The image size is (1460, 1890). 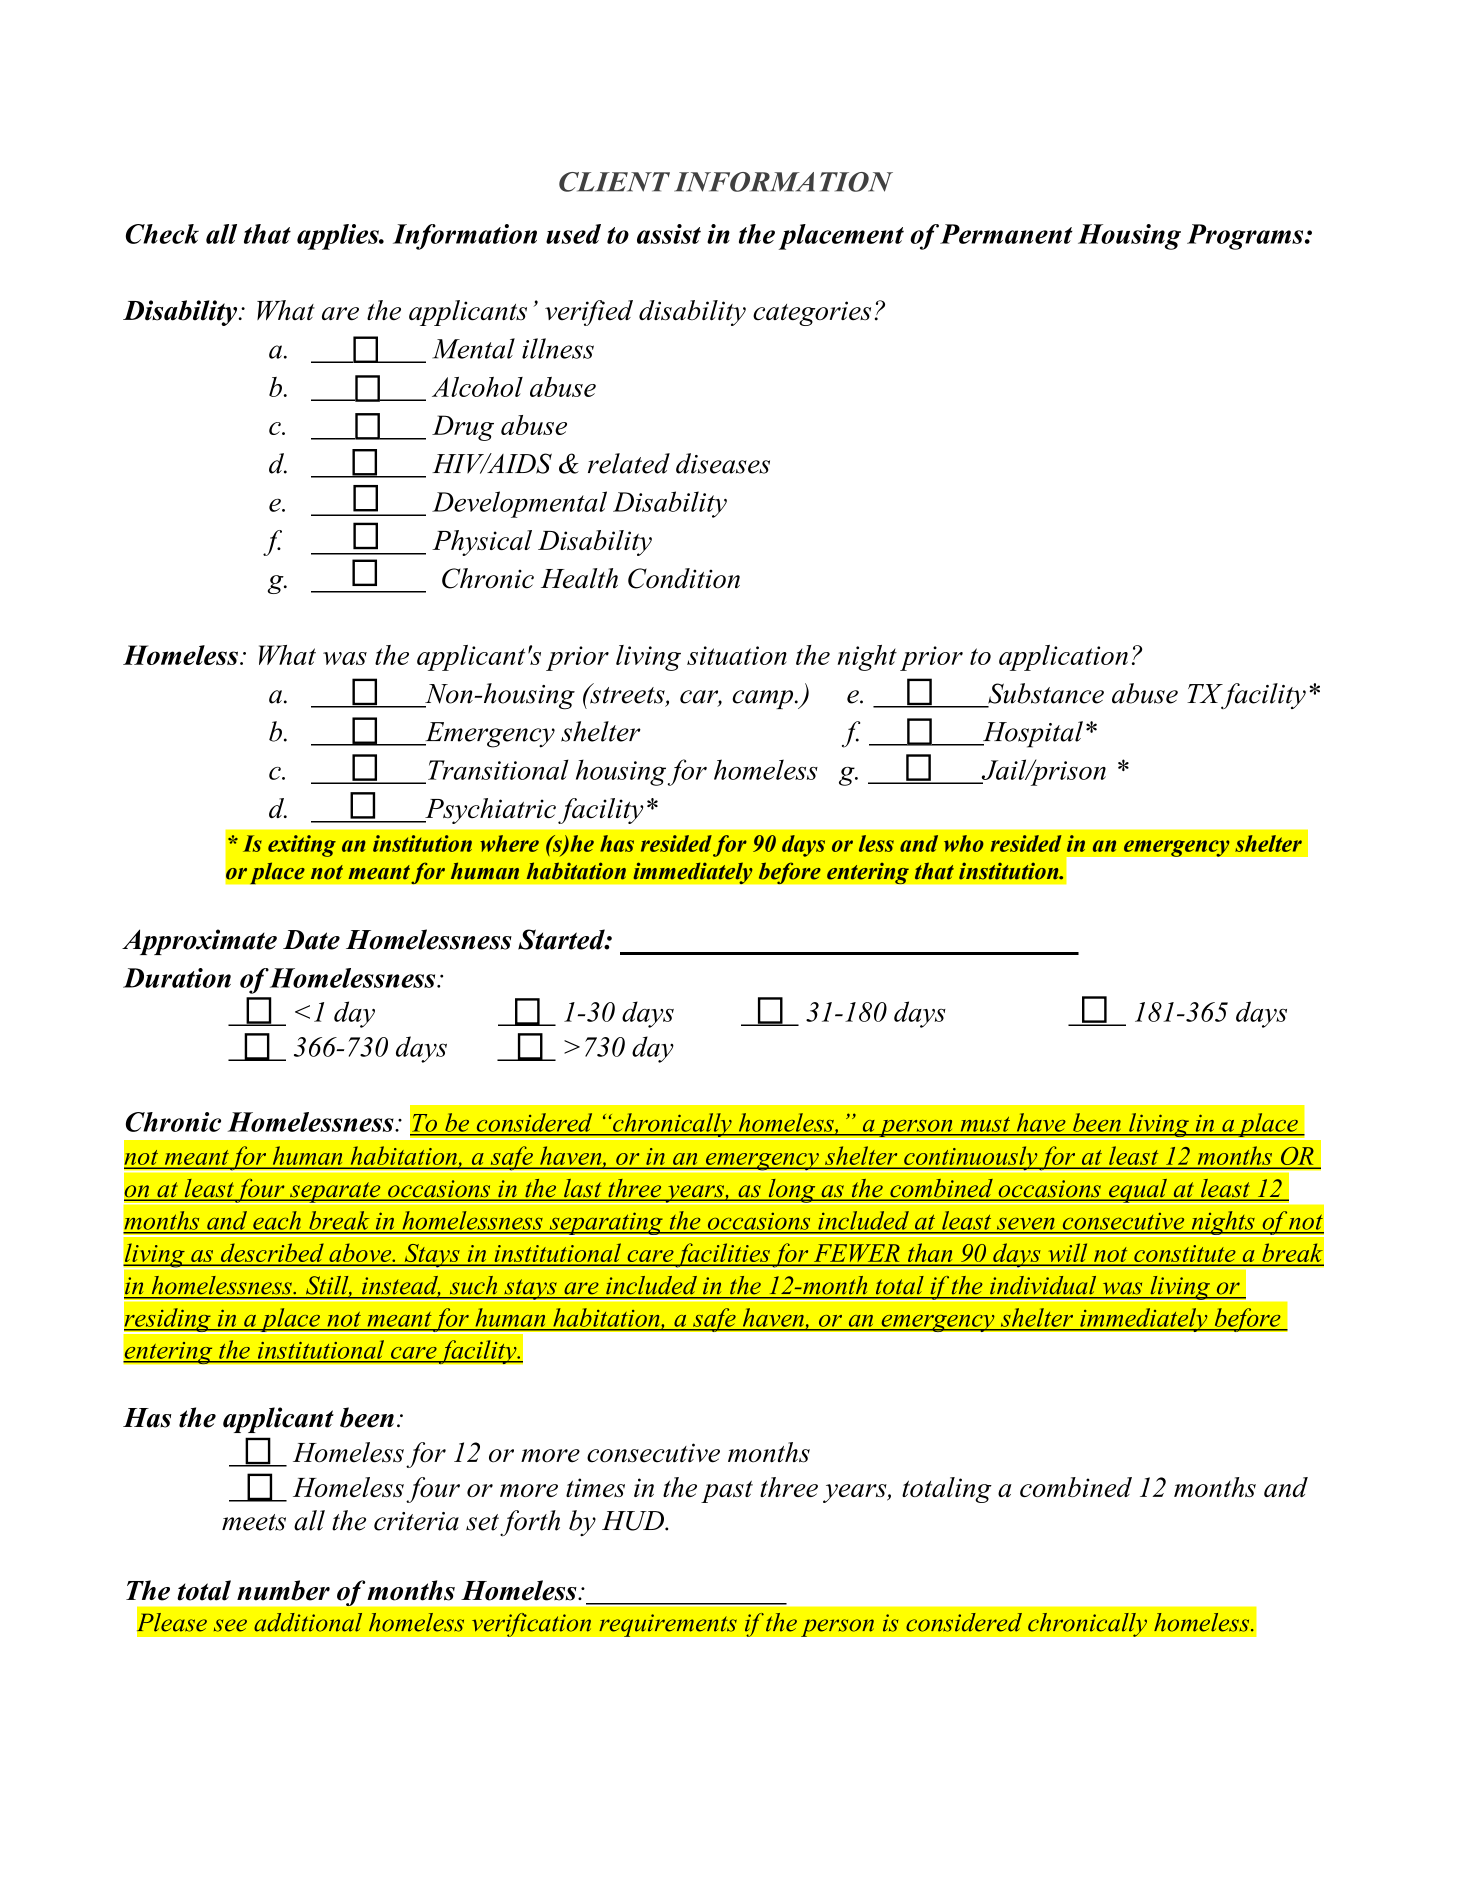 I want to click on application, so click(x=1063, y=658).
